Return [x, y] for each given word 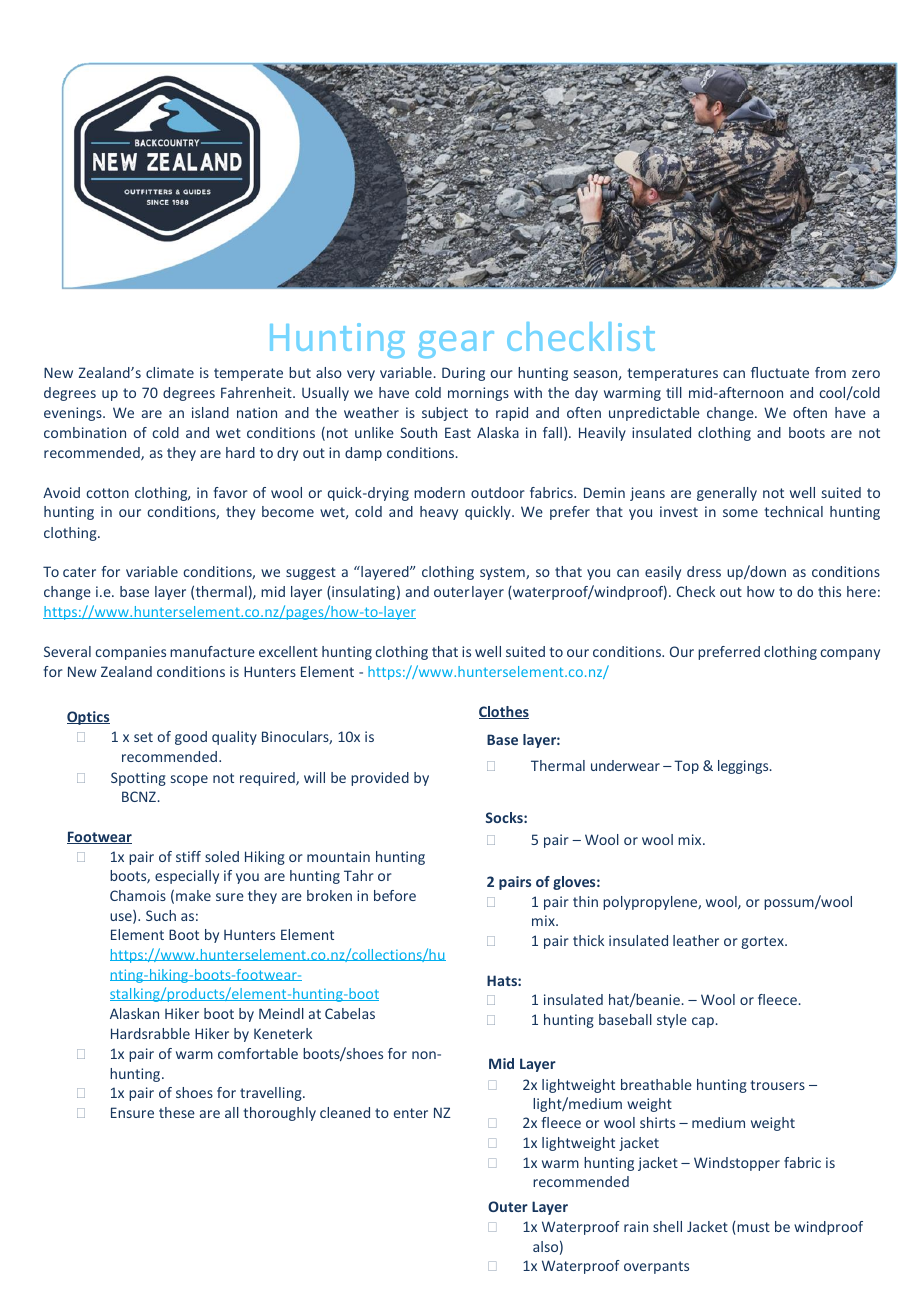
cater [79, 572]
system [503, 573]
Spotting [138, 779]
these [177, 1112]
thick [588, 940]
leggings [744, 767]
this [829, 591]
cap [703, 1022]
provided [380, 779]
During [463, 374]
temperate [248, 374]
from [830, 372]
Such [161, 915]
